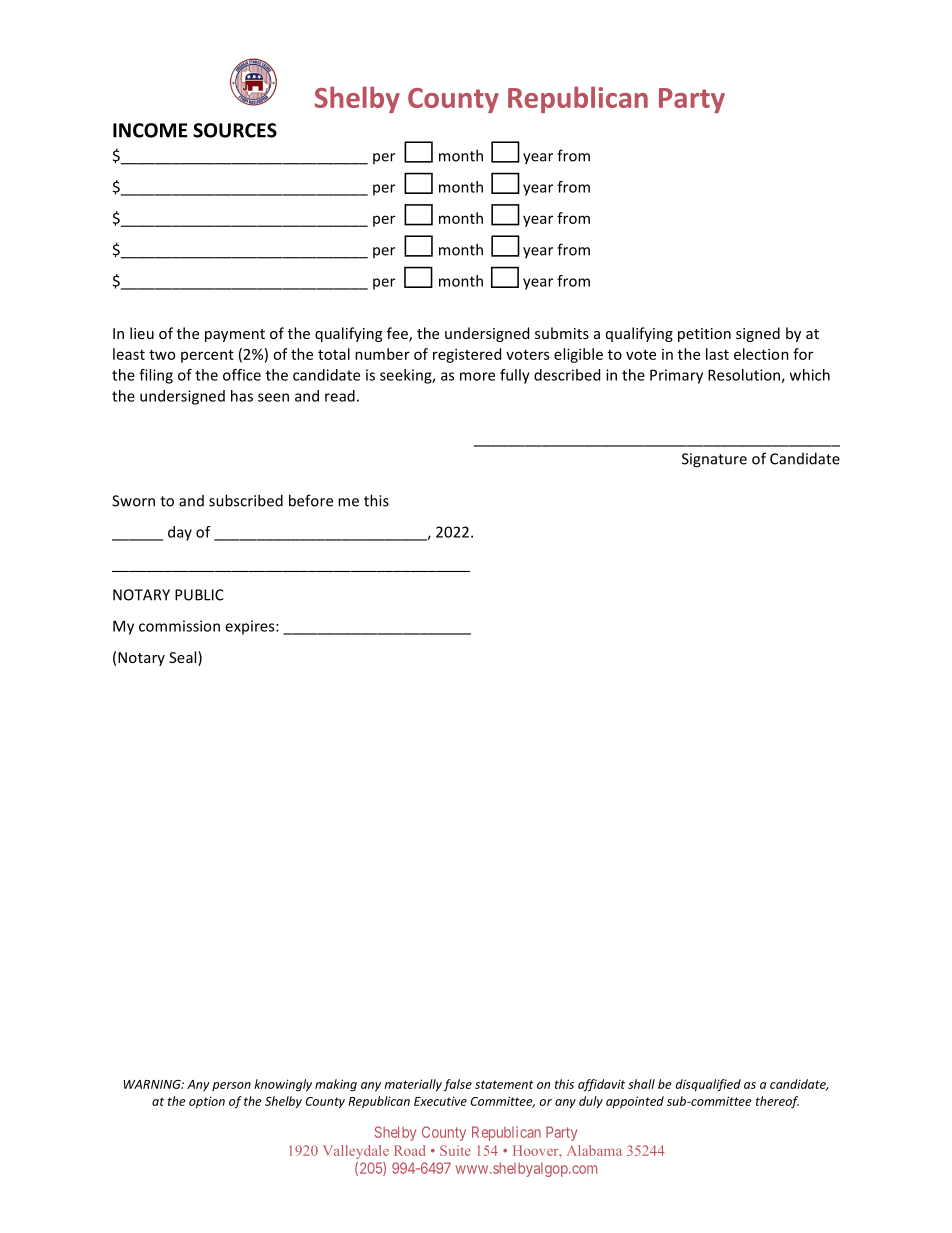 The width and height of the document is (952, 1233). Describe the element at coordinates (714, 460) in the document. I see `Signature` at that location.
